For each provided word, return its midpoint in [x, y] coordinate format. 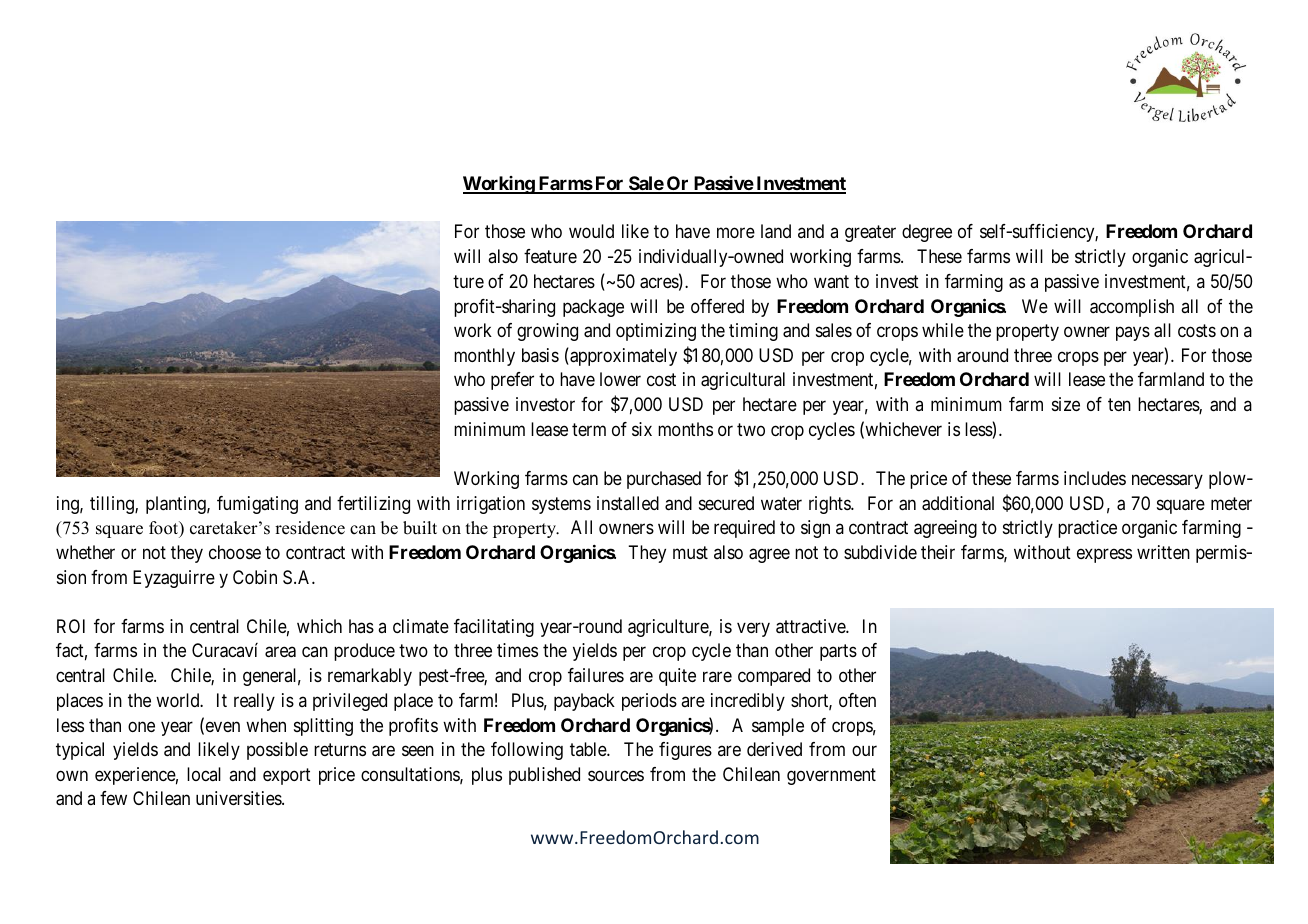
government [831, 776]
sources [616, 775]
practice [1087, 529]
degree [927, 233]
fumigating [257, 505]
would [591, 231]
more [736, 233]
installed [628, 503]
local [204, 774]
